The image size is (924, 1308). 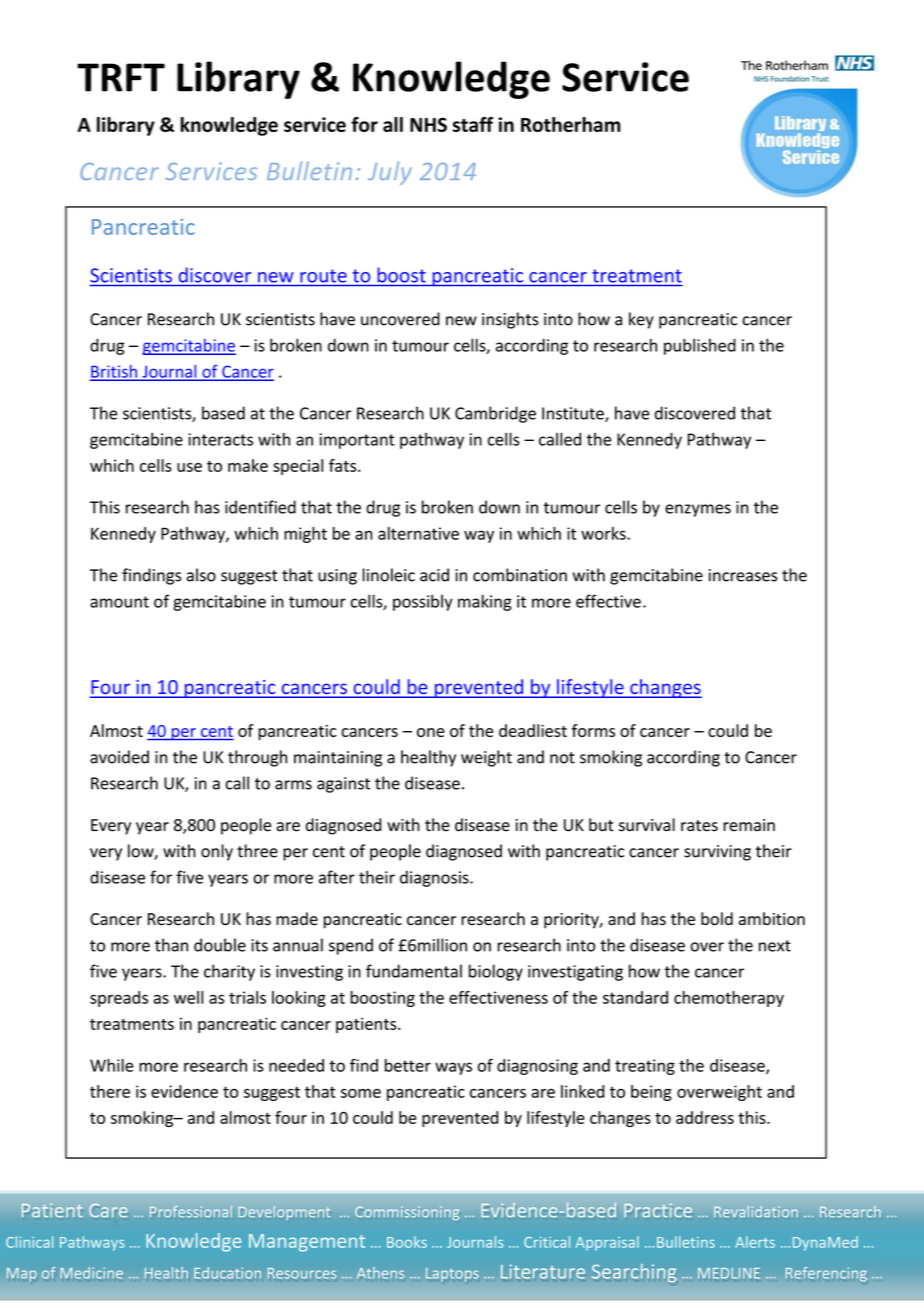 What do you see at coordinates (323, 276) in the page?
I see `route` at bounding box center [323, 276].
